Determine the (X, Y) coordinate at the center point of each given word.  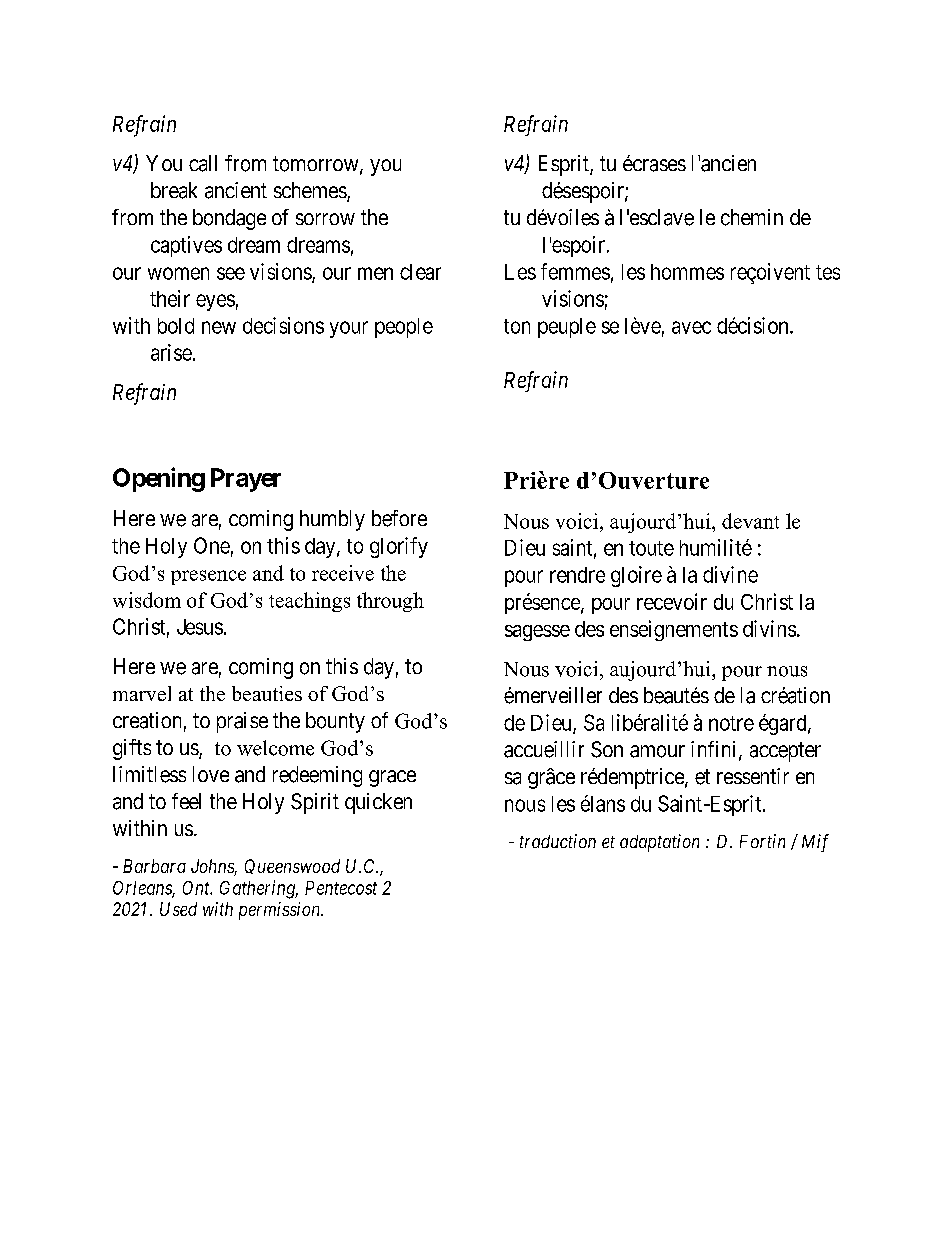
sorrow (325, 219)
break (174, 190)
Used (178, 909)
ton (517, 326)
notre (731, 723)
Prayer (246, 480)
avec (691, 327)
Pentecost (341, 888)
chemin (752, 217)
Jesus (200, 627)
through (390, 602)
